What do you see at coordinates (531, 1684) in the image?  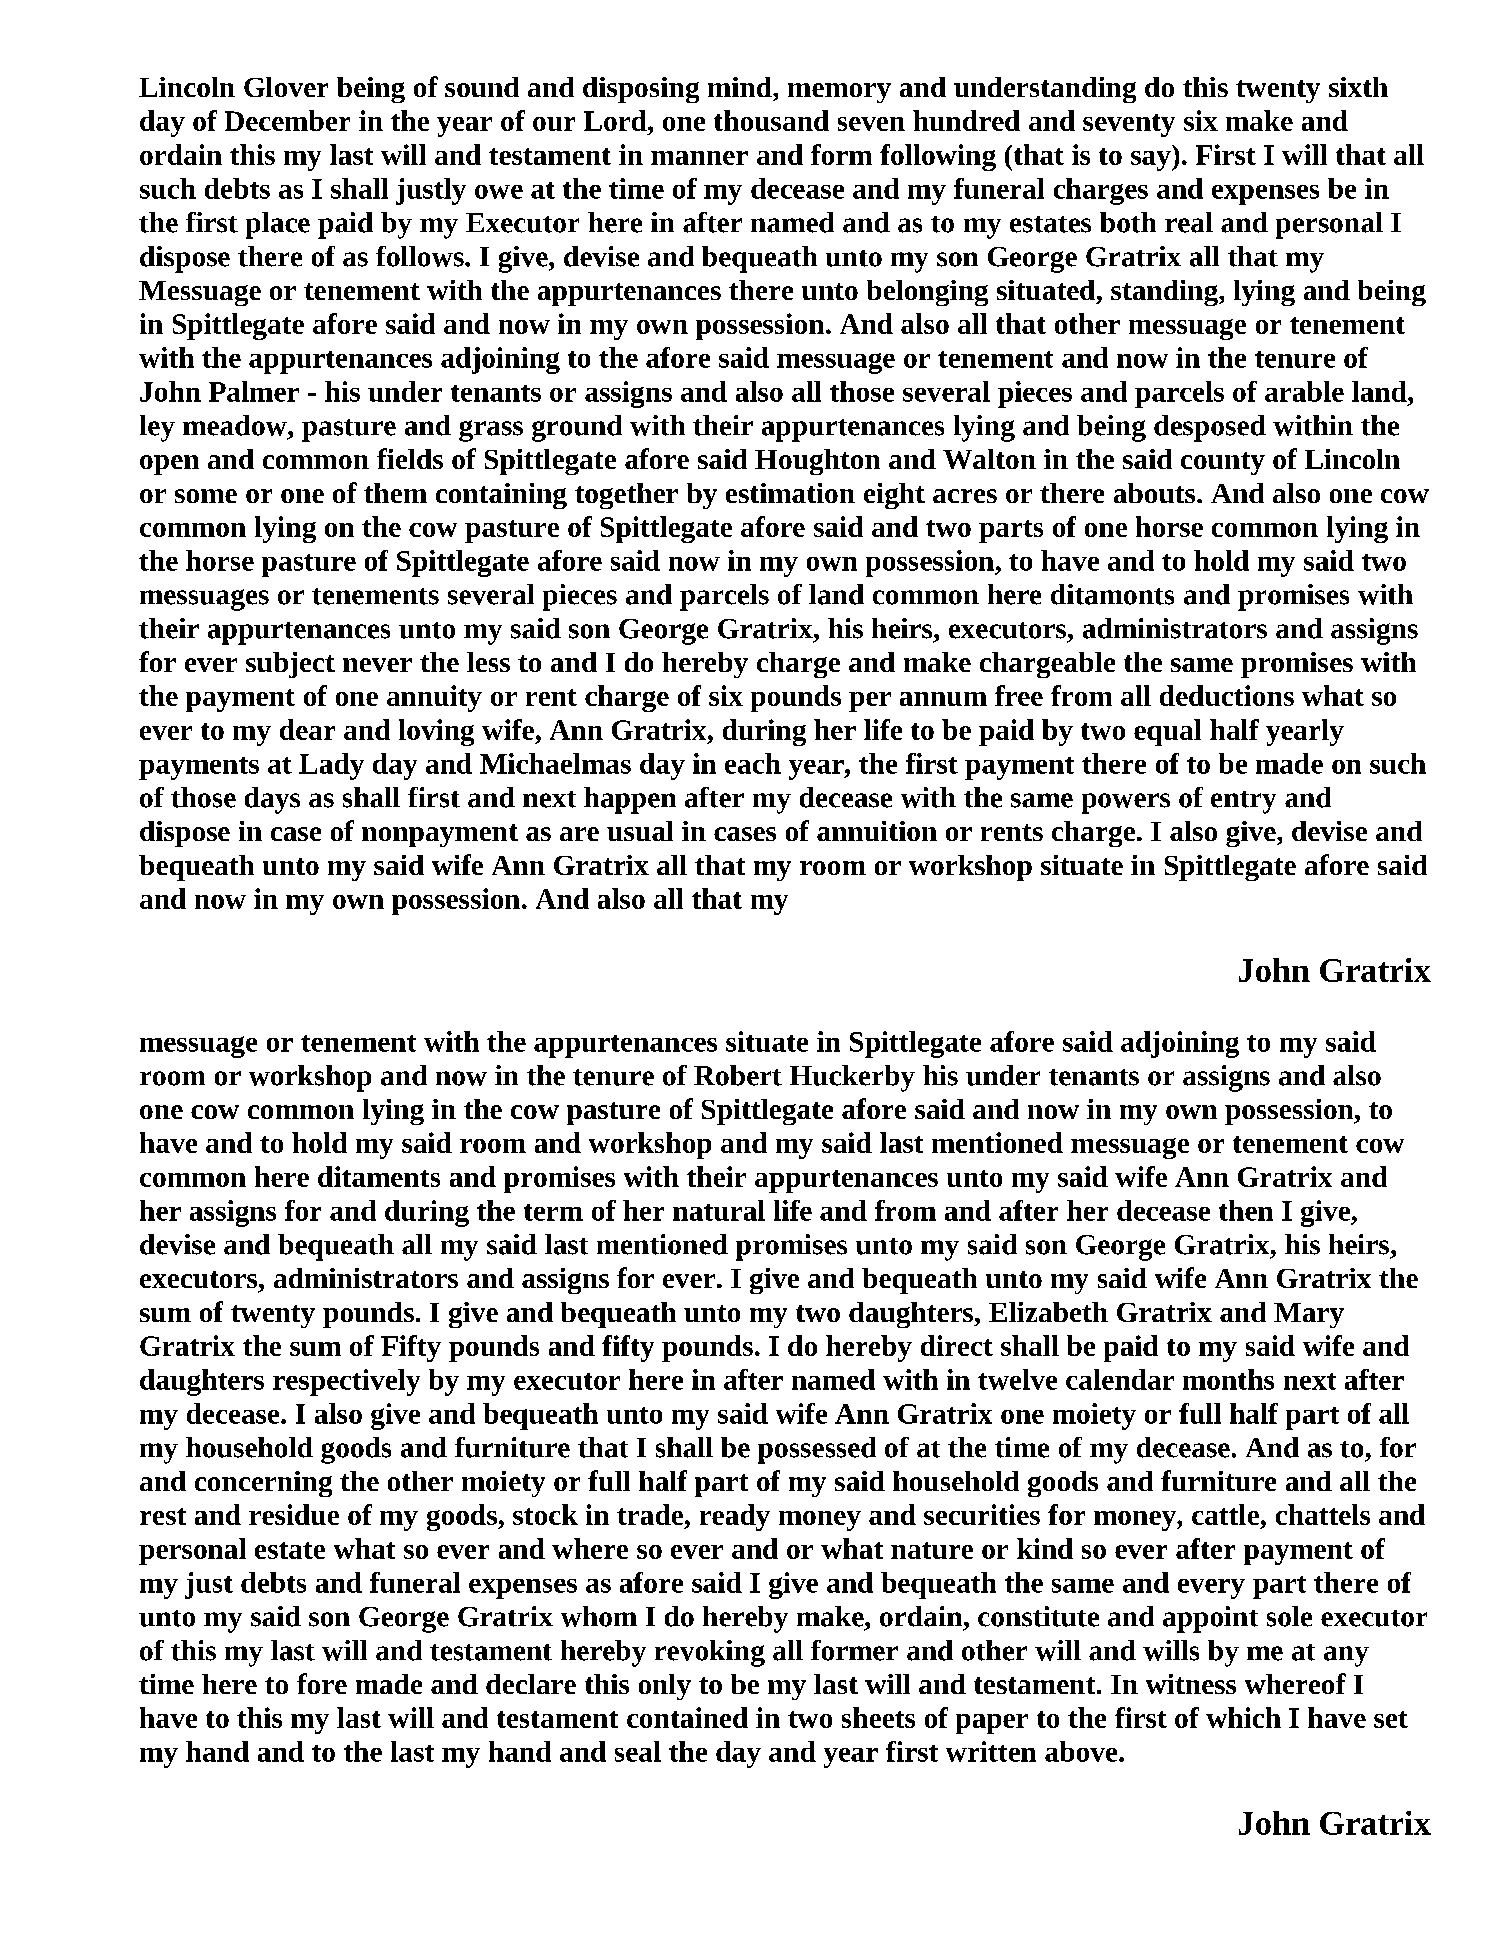 I see `declare` at bounding box center [531, 1684].
